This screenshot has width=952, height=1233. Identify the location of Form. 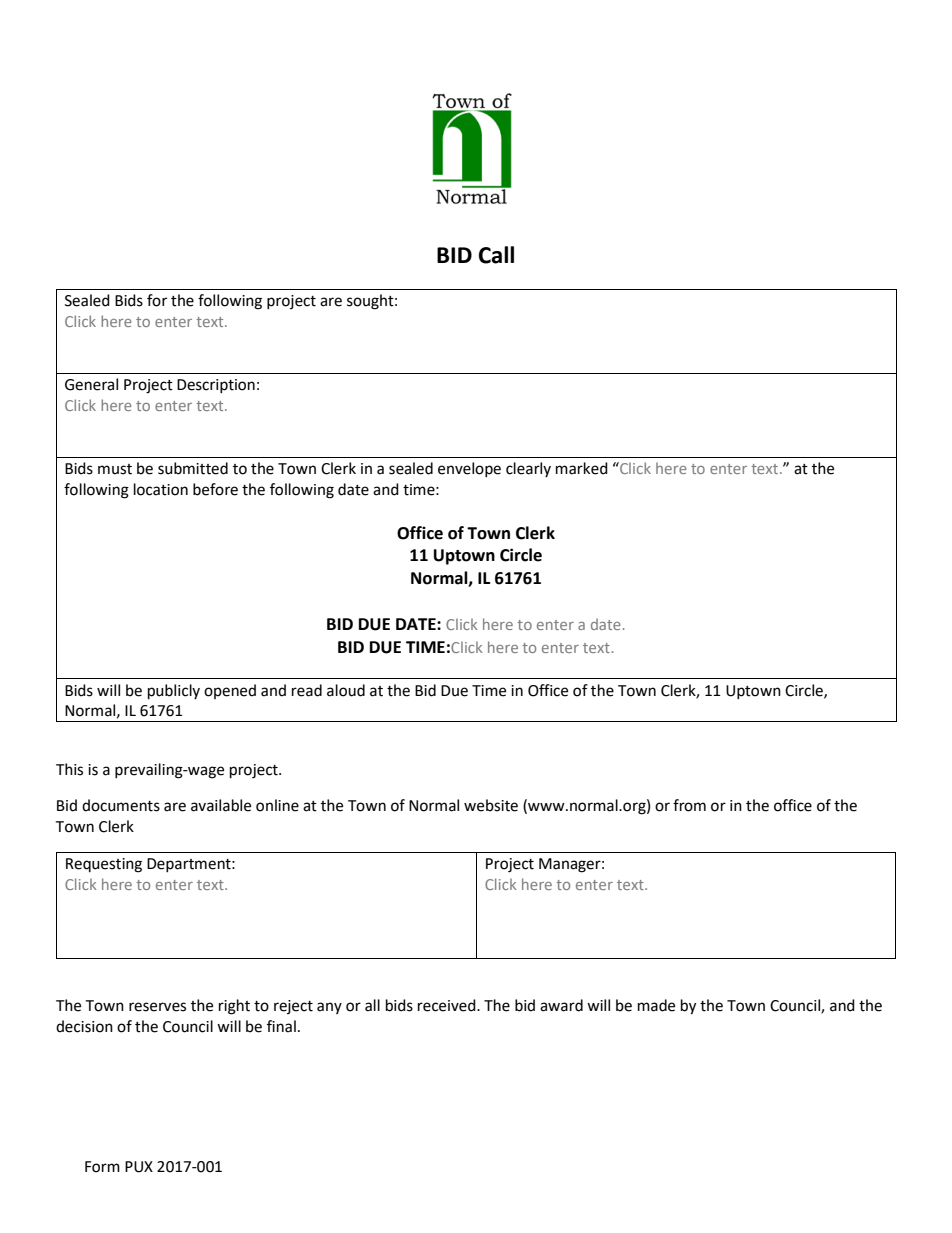
(102, 1167).
